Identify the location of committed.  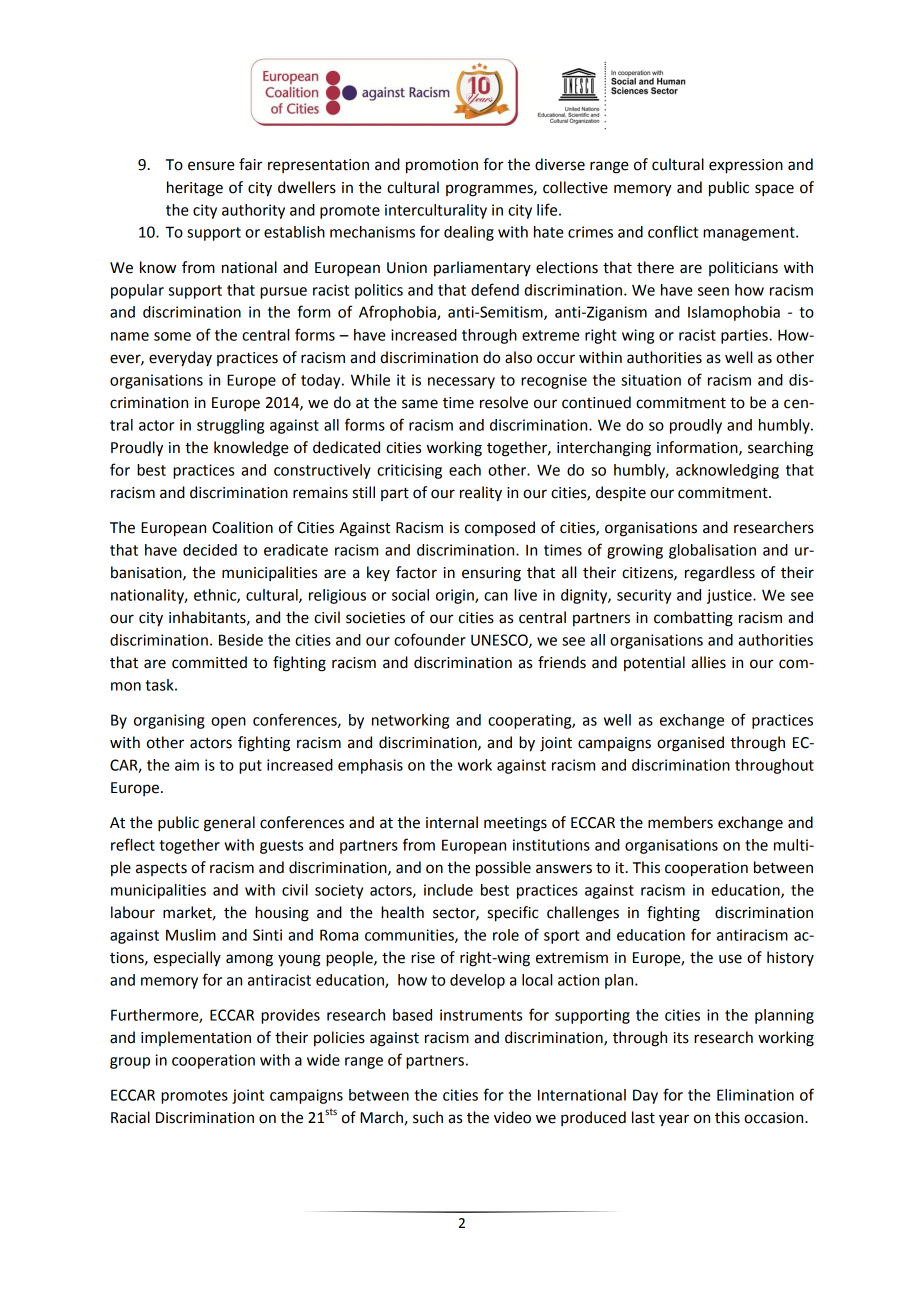
(209, 662).
